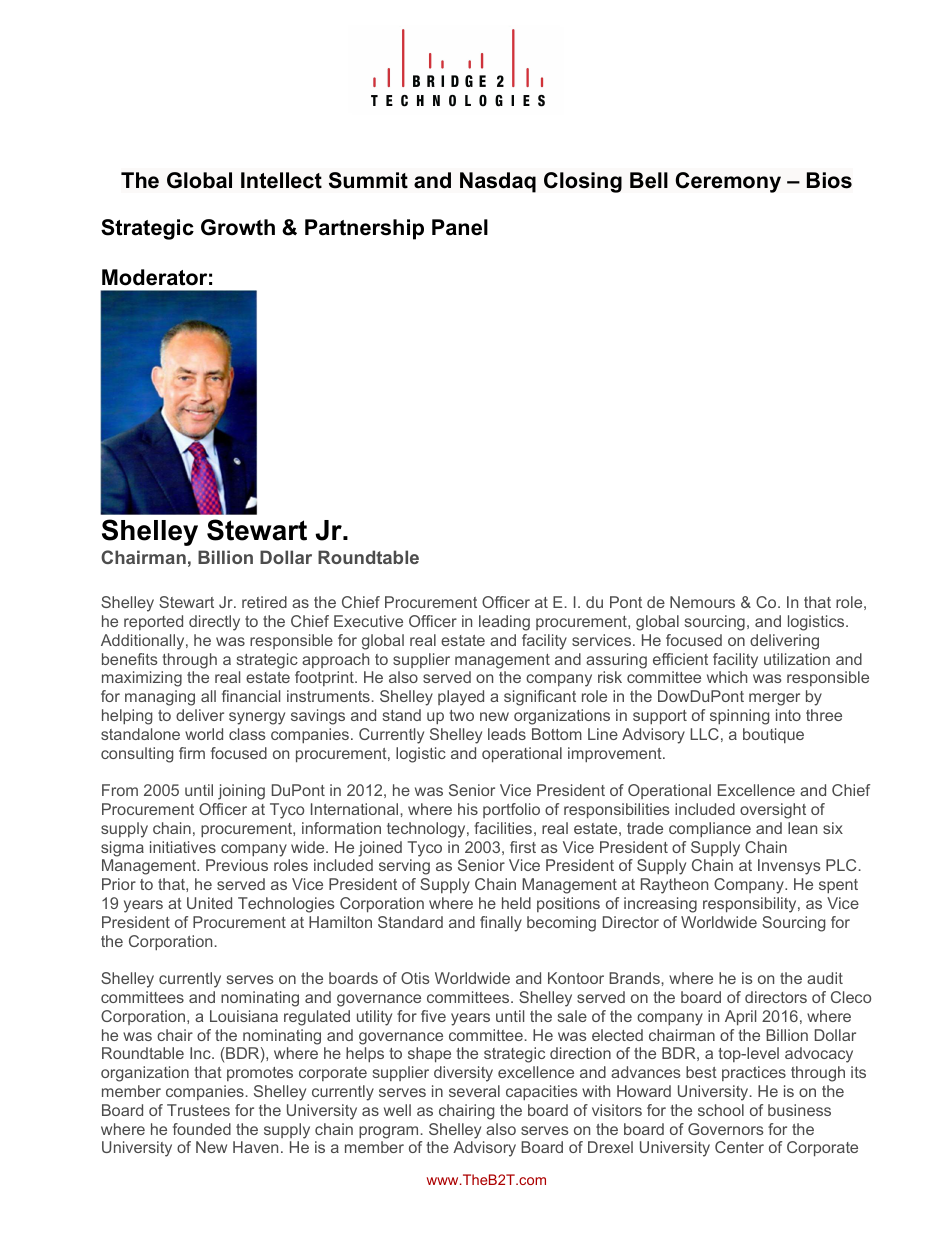  Describe the element at coordinates (198, 1110) in the image. I see `Trustees` at that location.
